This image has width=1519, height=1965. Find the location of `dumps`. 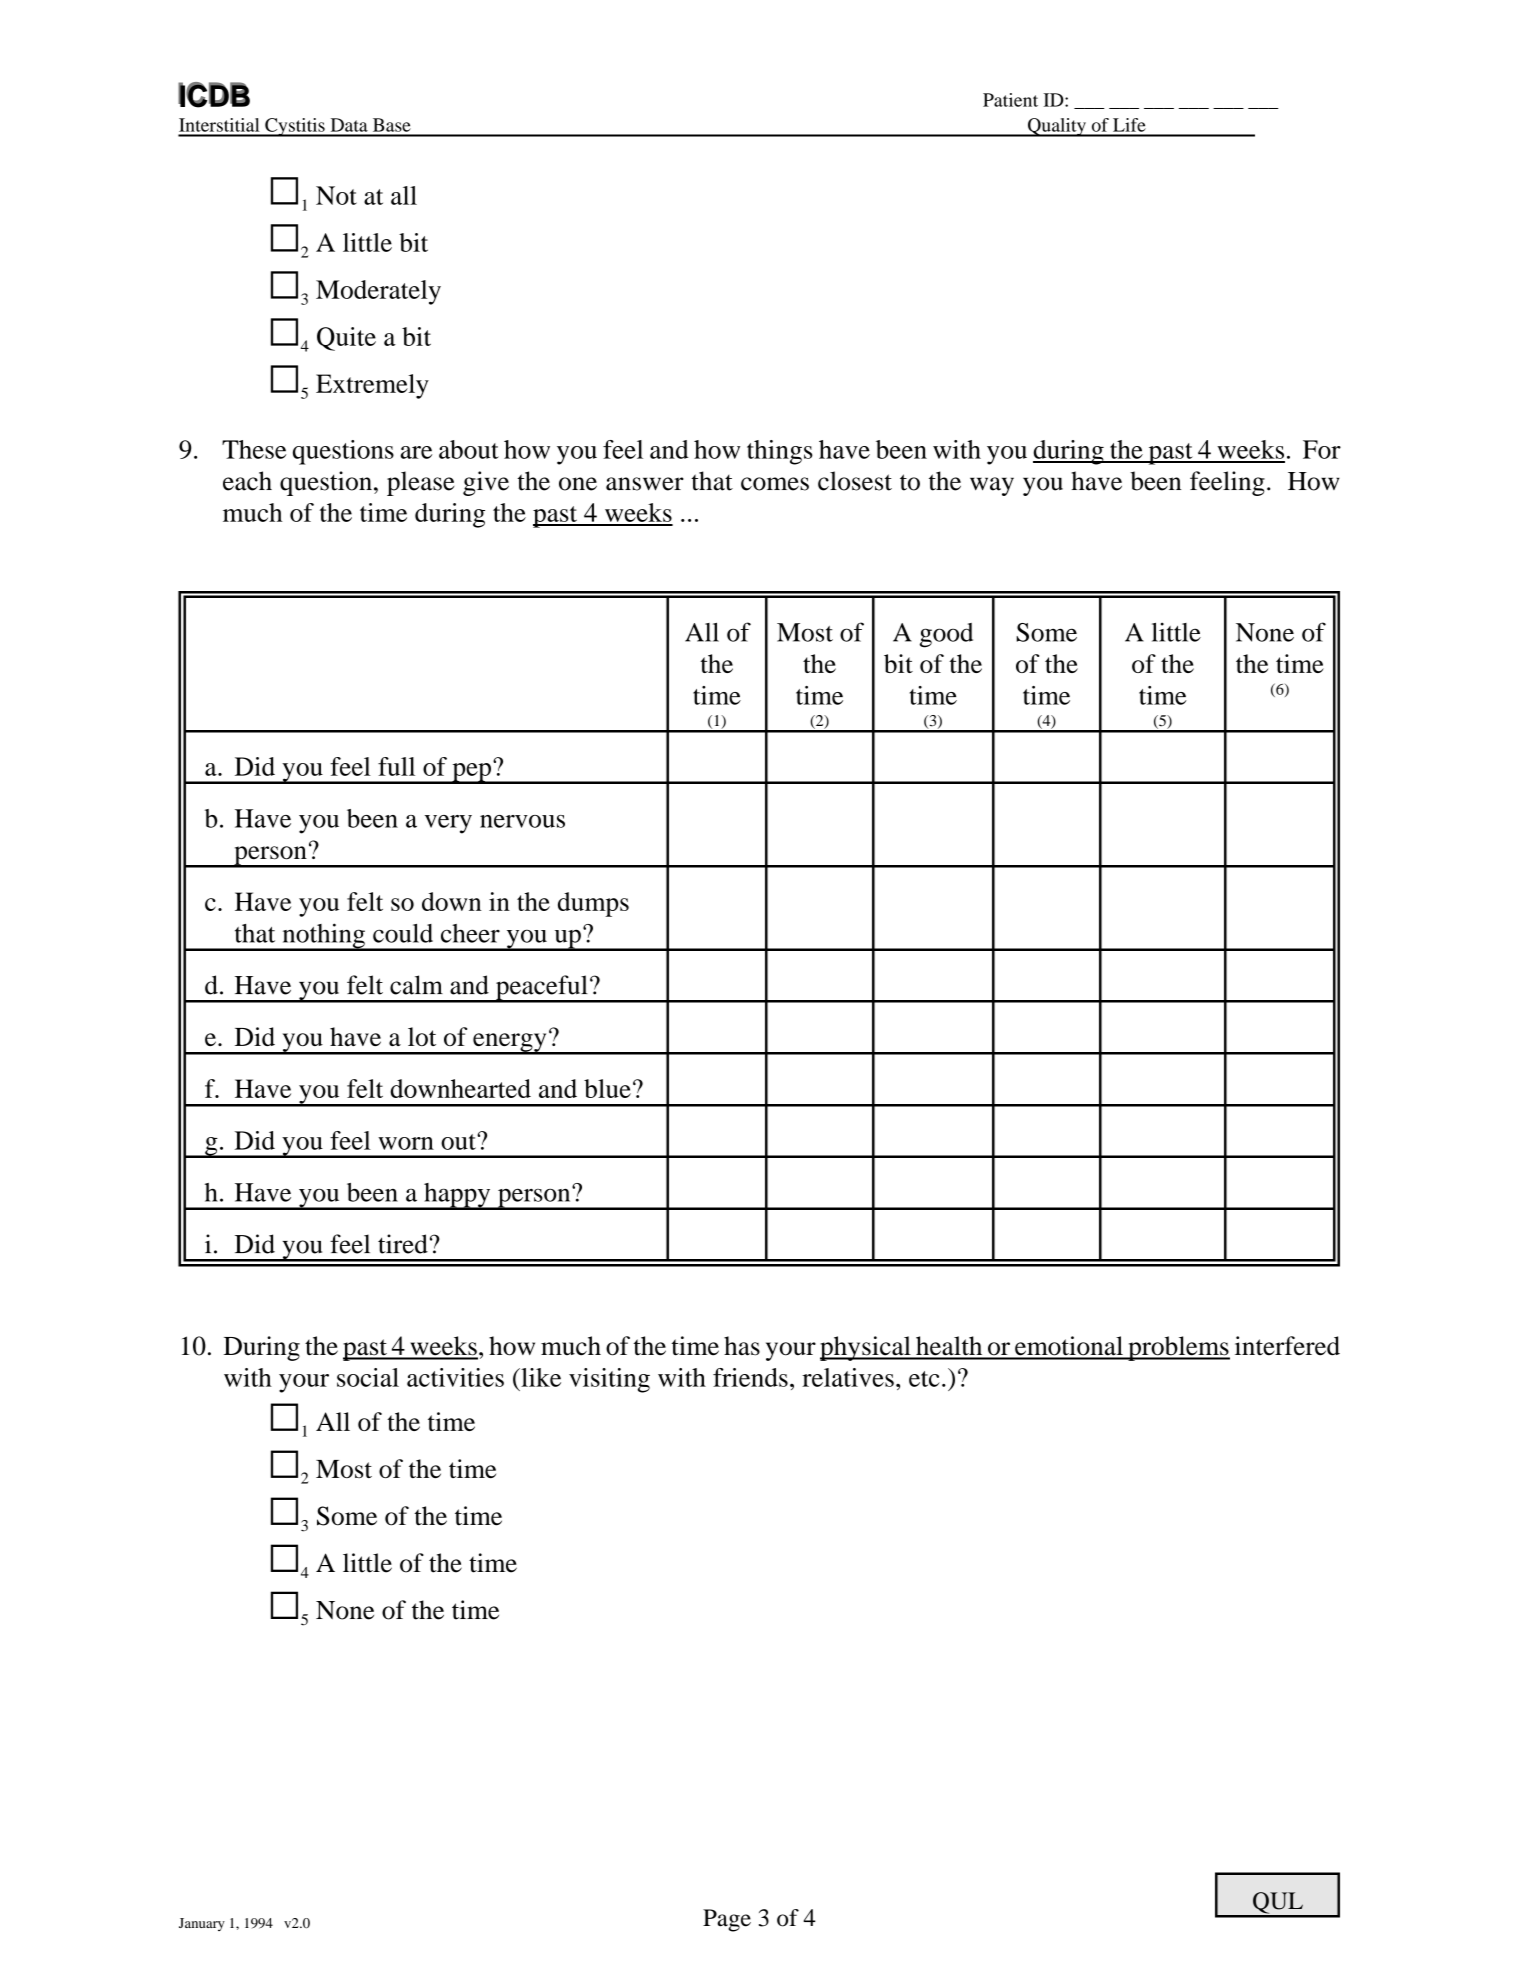

dumps is located at coordinates (593, 904).
